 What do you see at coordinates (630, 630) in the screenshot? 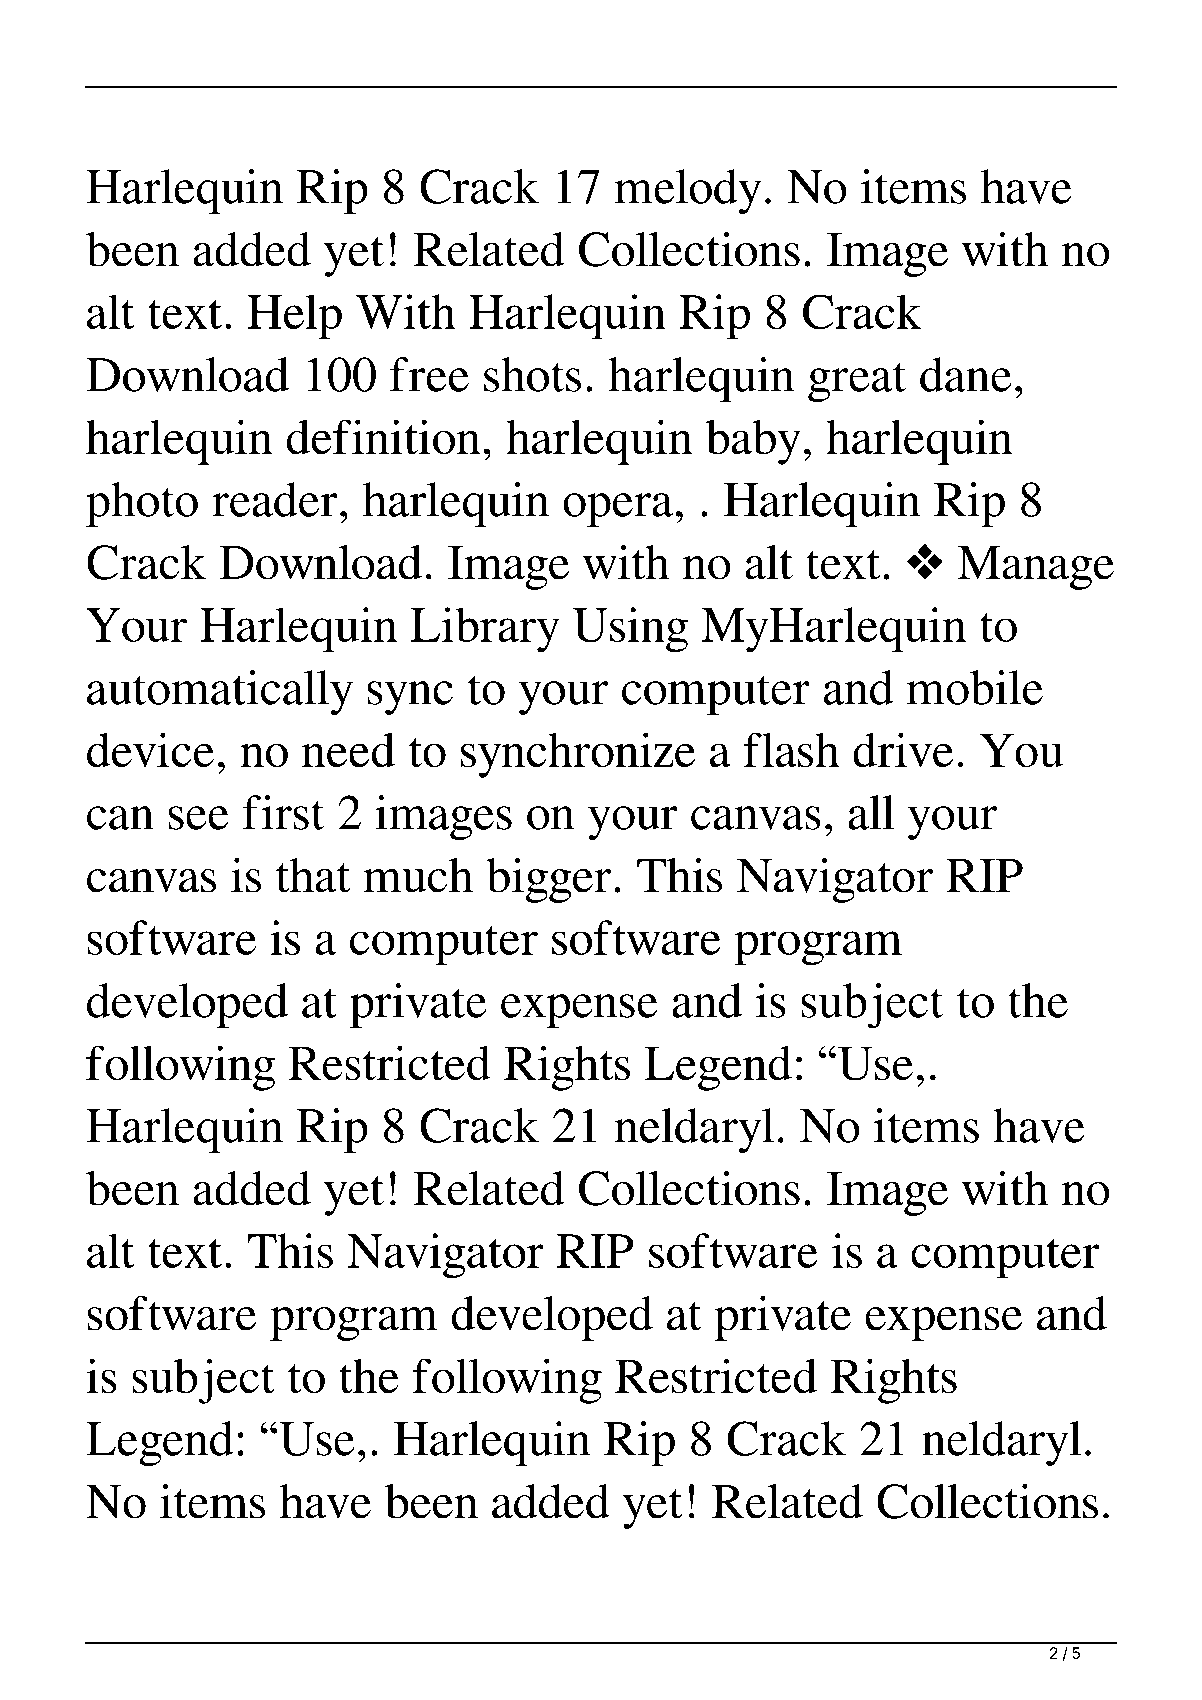
I see `Using` at bounding box center [630, 630].
